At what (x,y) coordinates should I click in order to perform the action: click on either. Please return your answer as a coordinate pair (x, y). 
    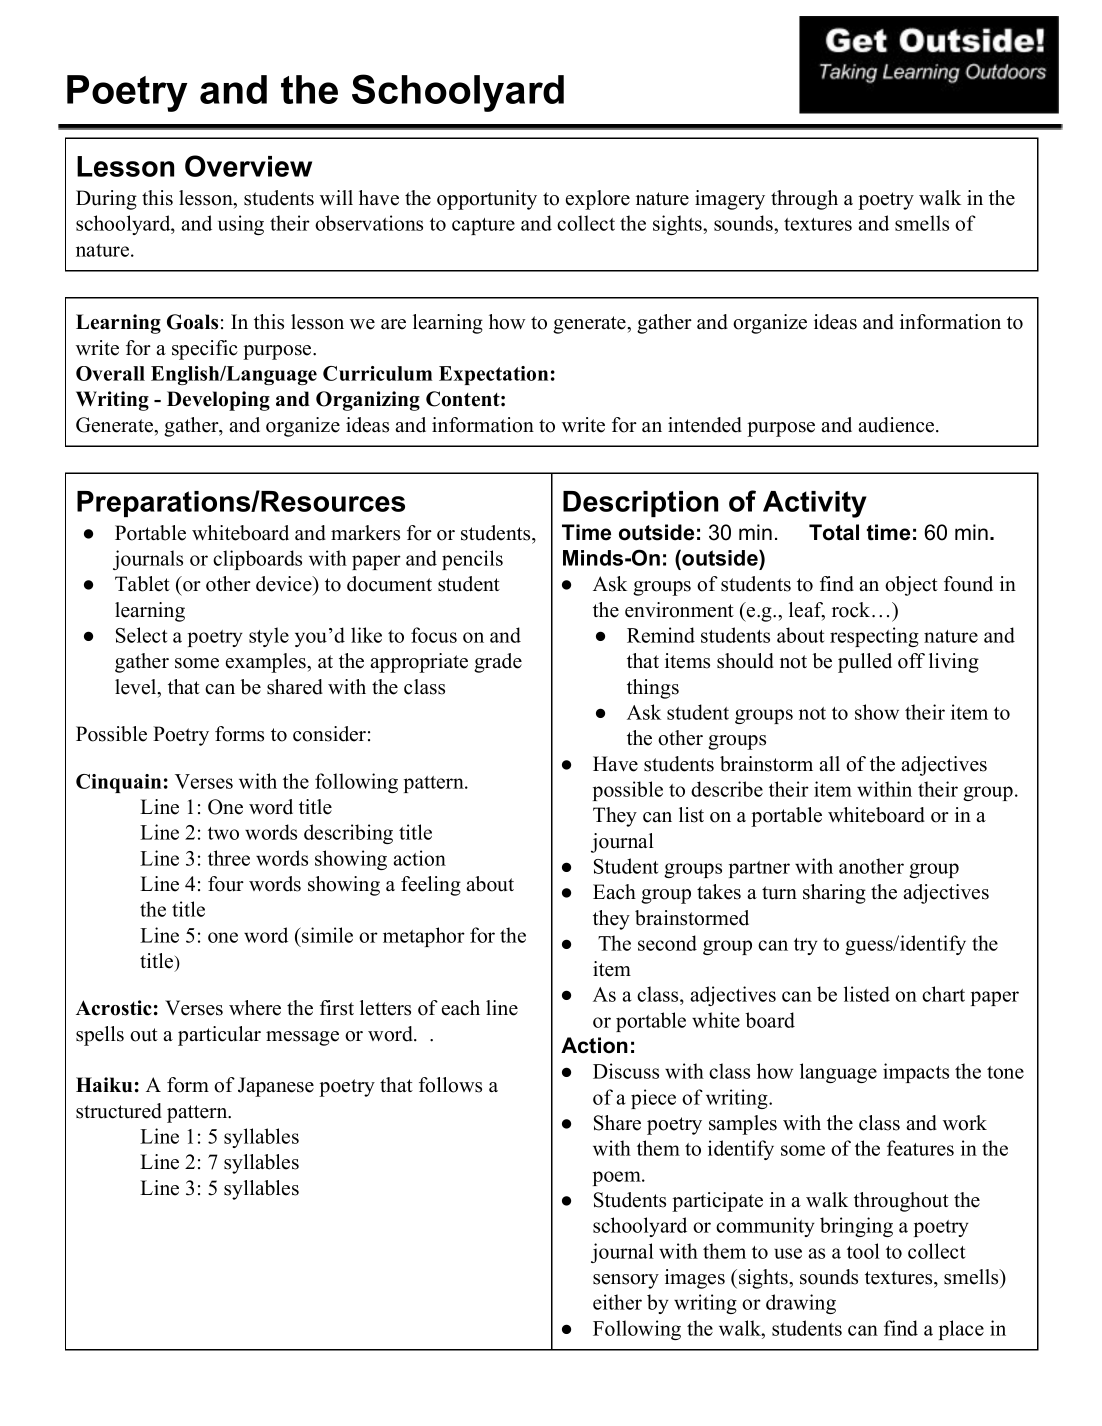
    Looking at the image, I should click on (617, 1302).
